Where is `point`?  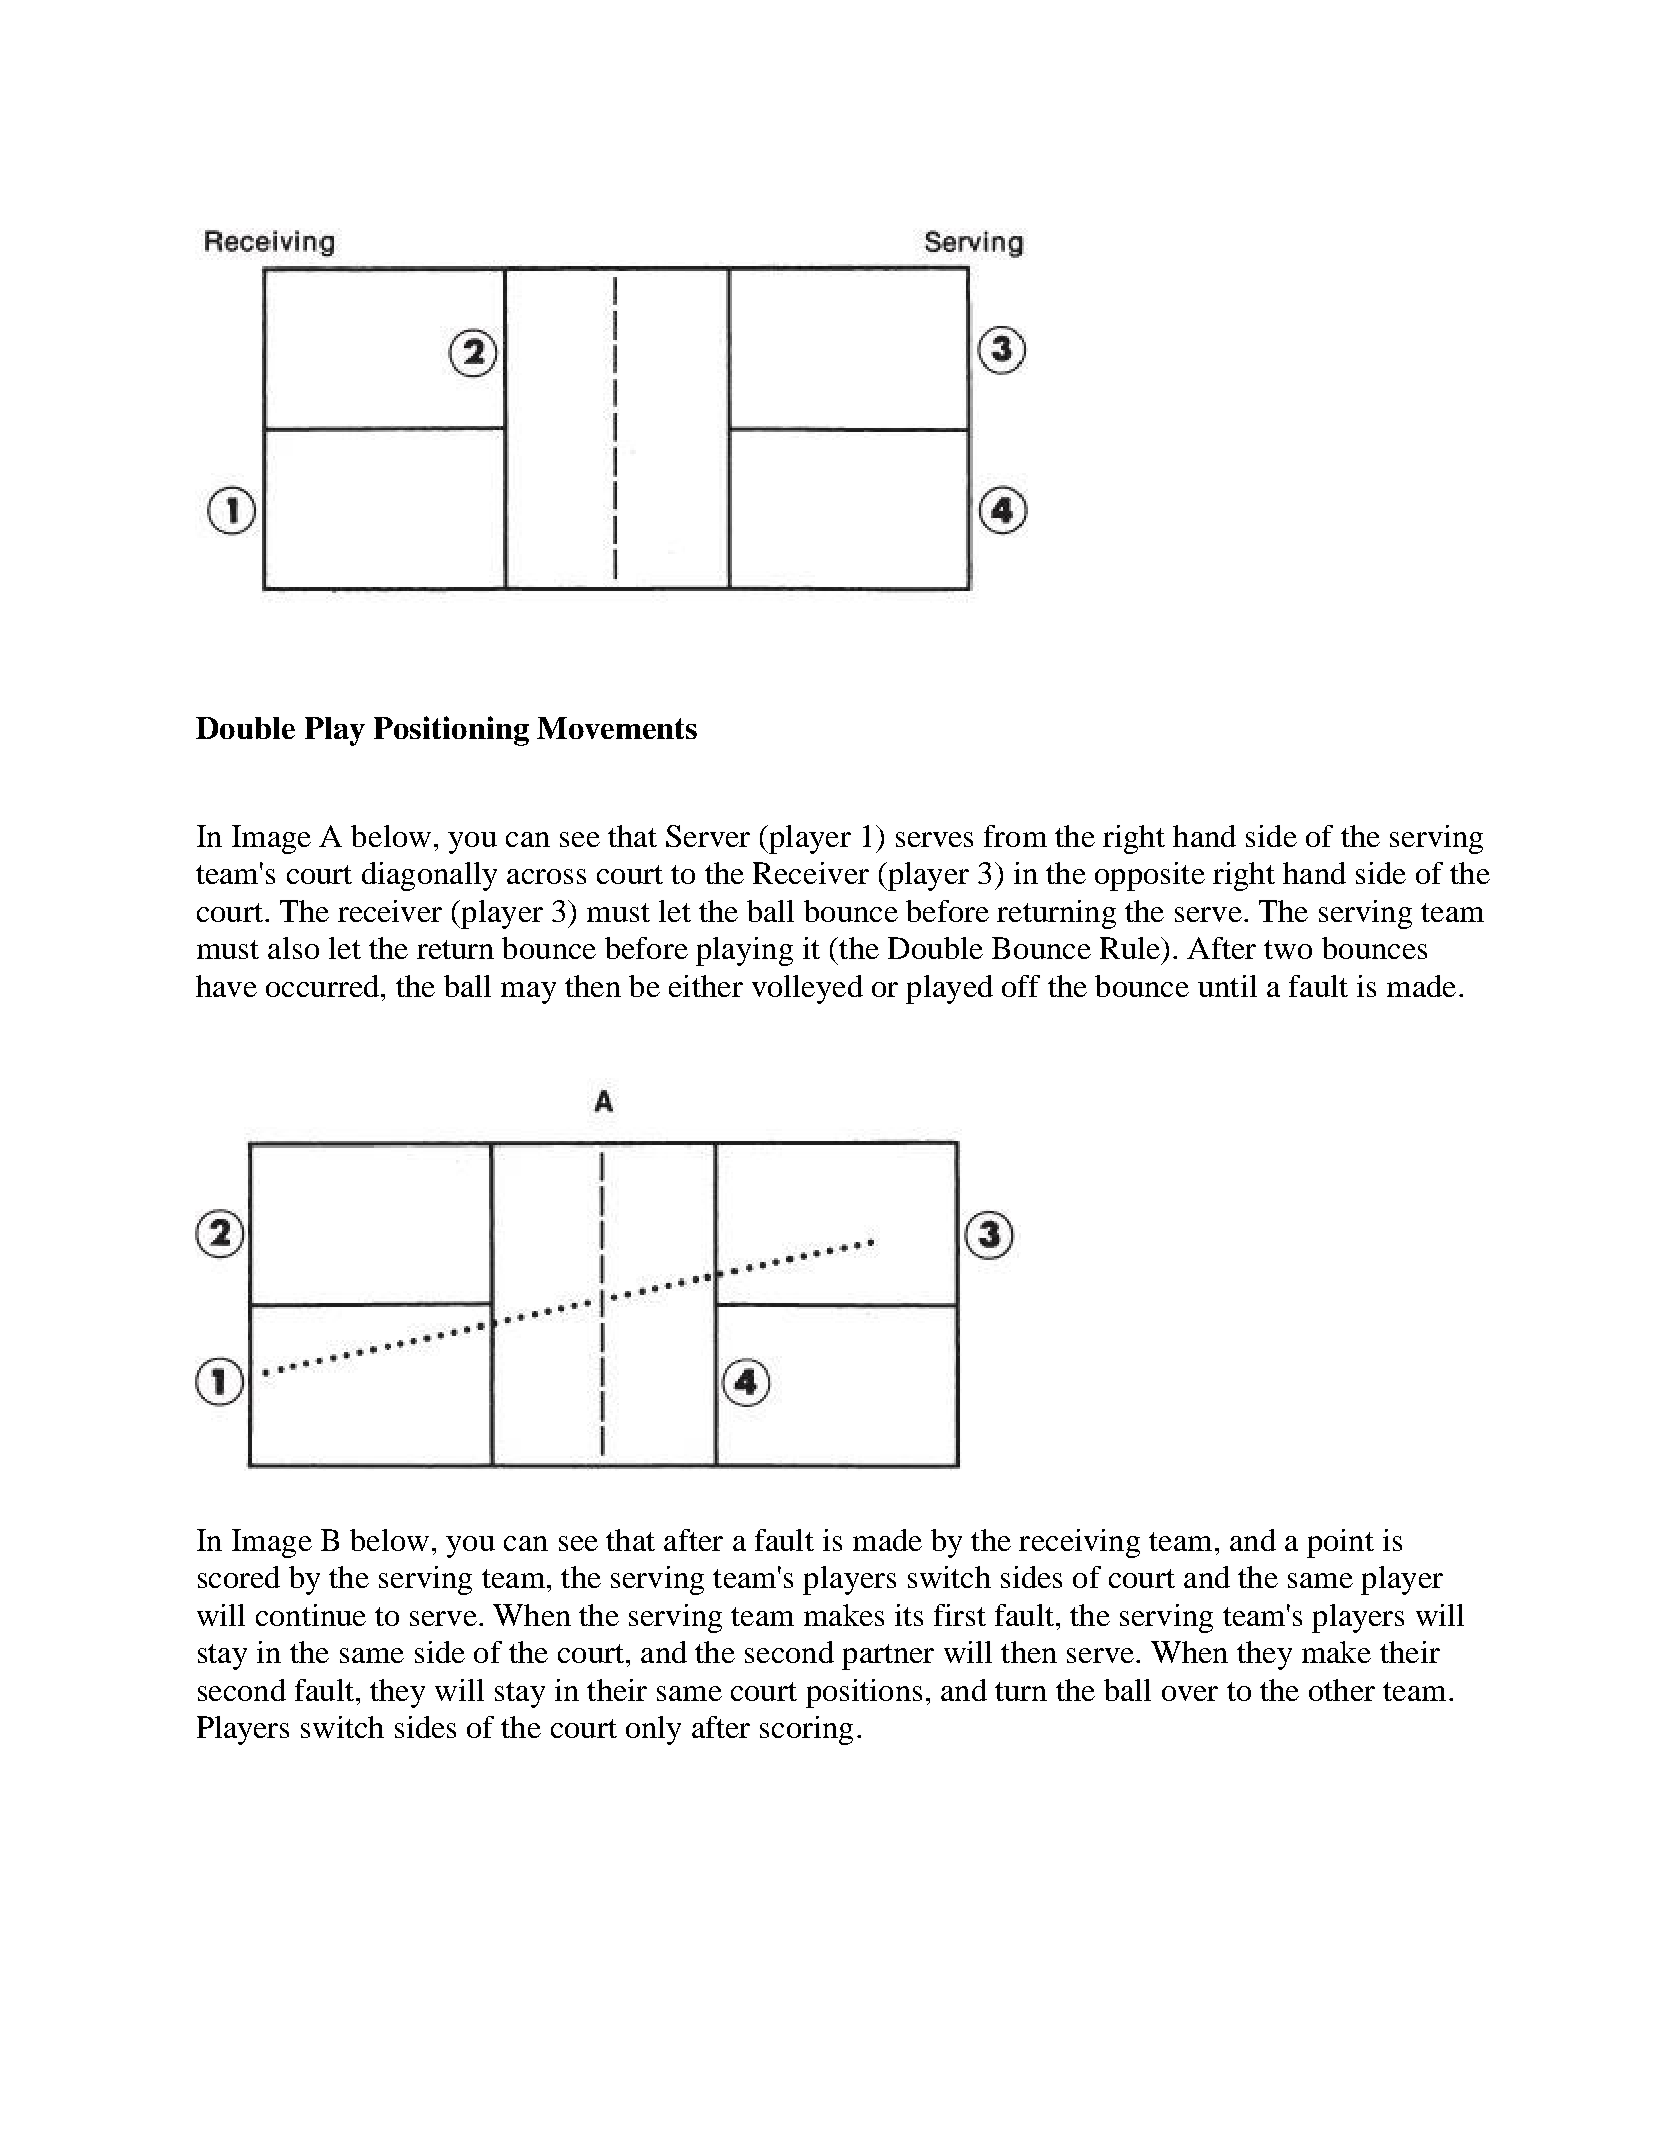
point is located at coordinates (1340, 1543).
